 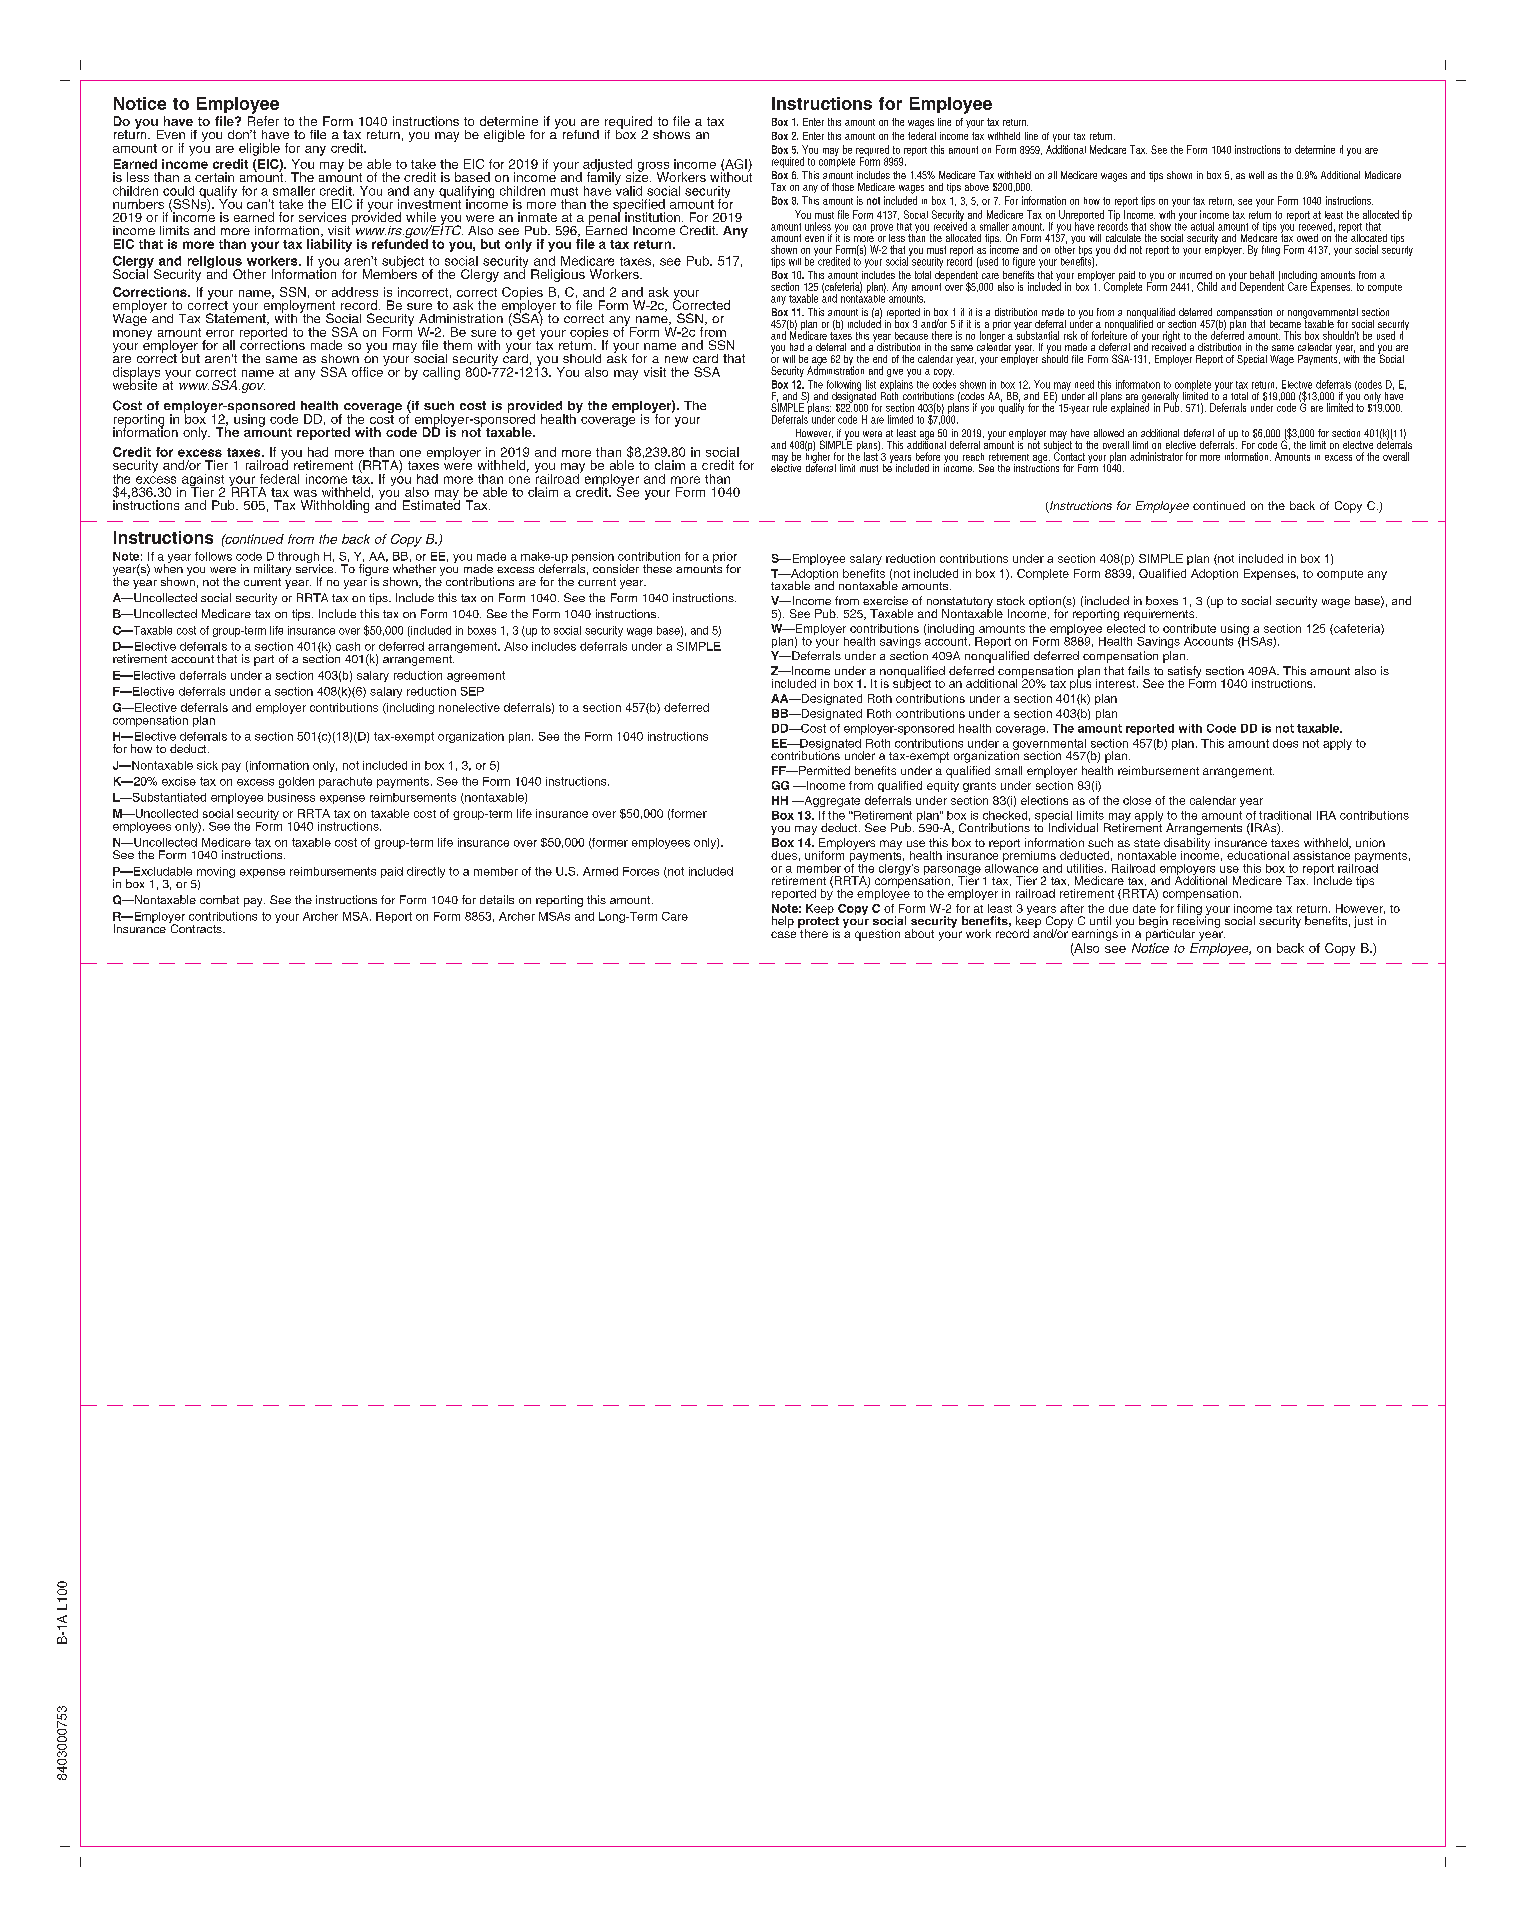 What do you see at coordinates (885, 600) in the image?
I see `exercise` at bounding box center [885, 600].
